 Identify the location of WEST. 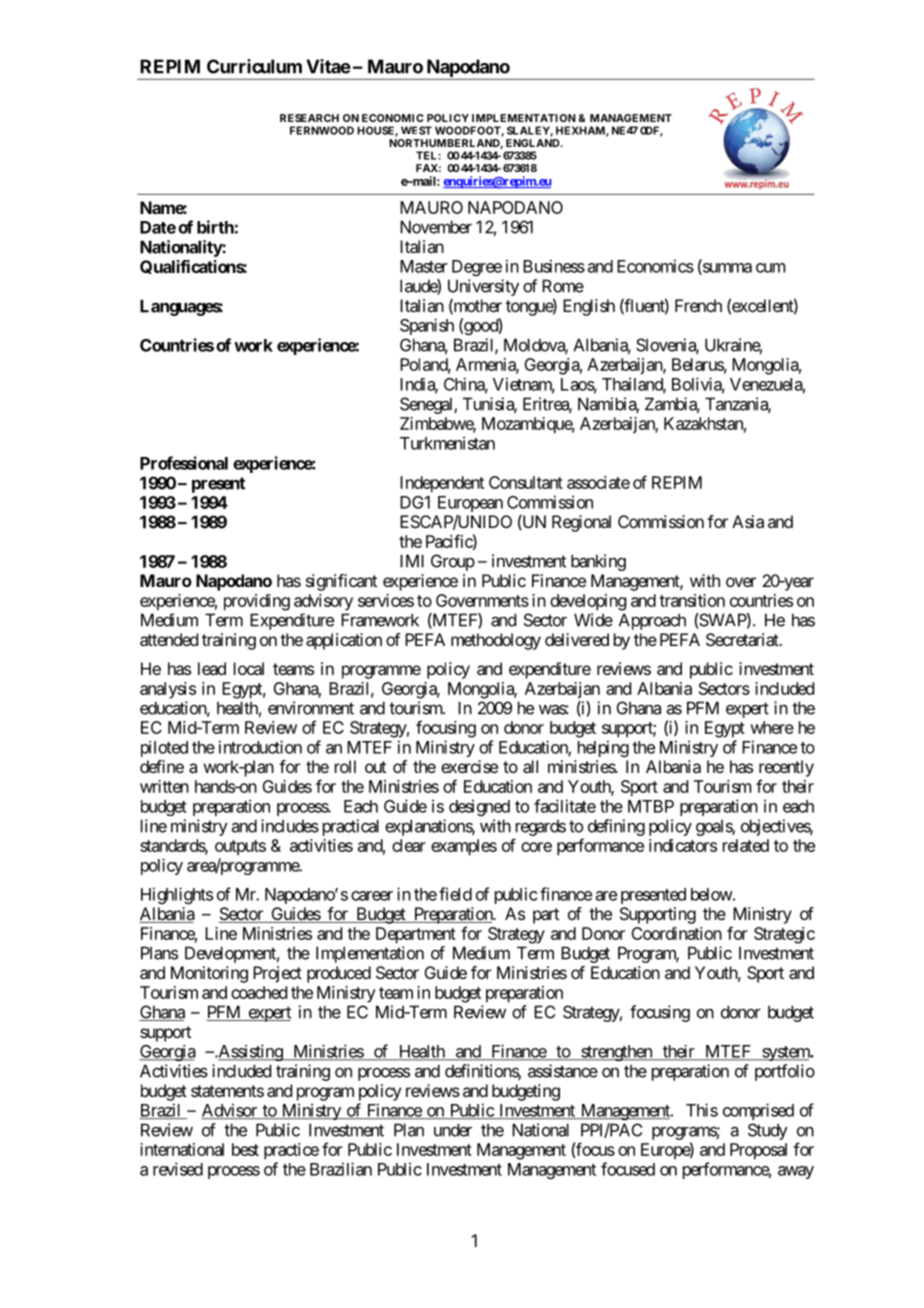
(416, 130).
